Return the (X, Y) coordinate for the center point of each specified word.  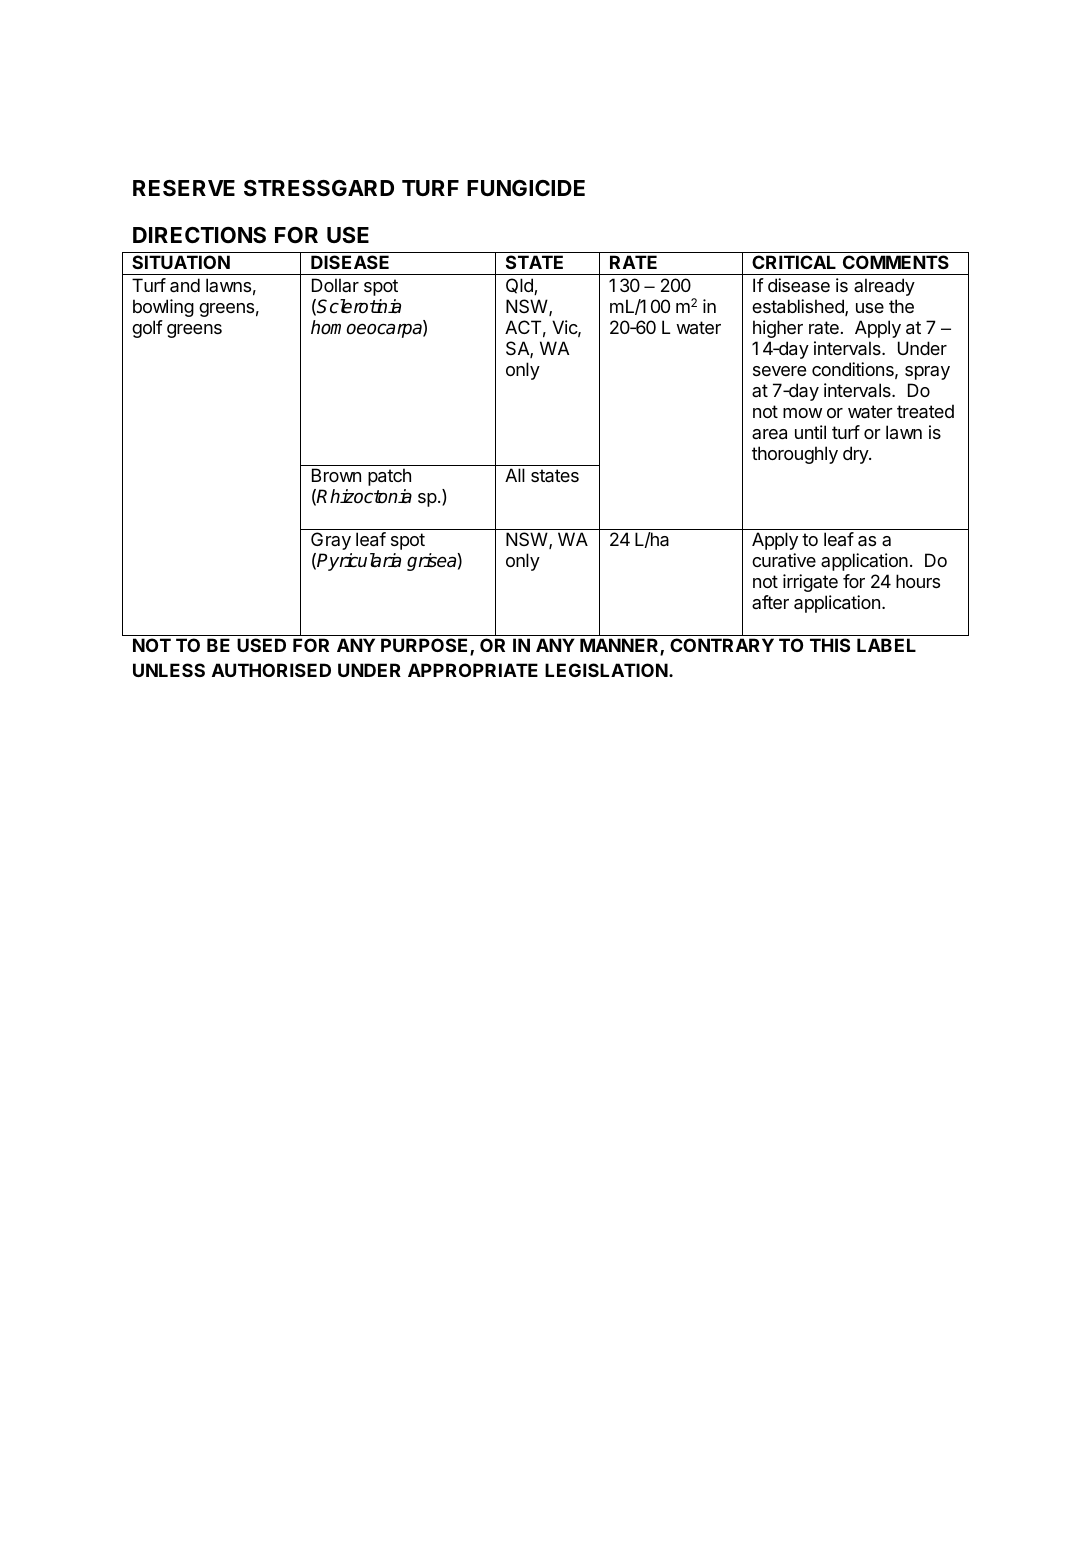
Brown (336, 475)
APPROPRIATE (473, 670)
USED (261, 645)
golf (147, 329)
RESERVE (184, 188)
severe (779, 371)
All (515, 475)
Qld (520, 286)
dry (856, 455)
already (884, 287)
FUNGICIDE (526, 188)
